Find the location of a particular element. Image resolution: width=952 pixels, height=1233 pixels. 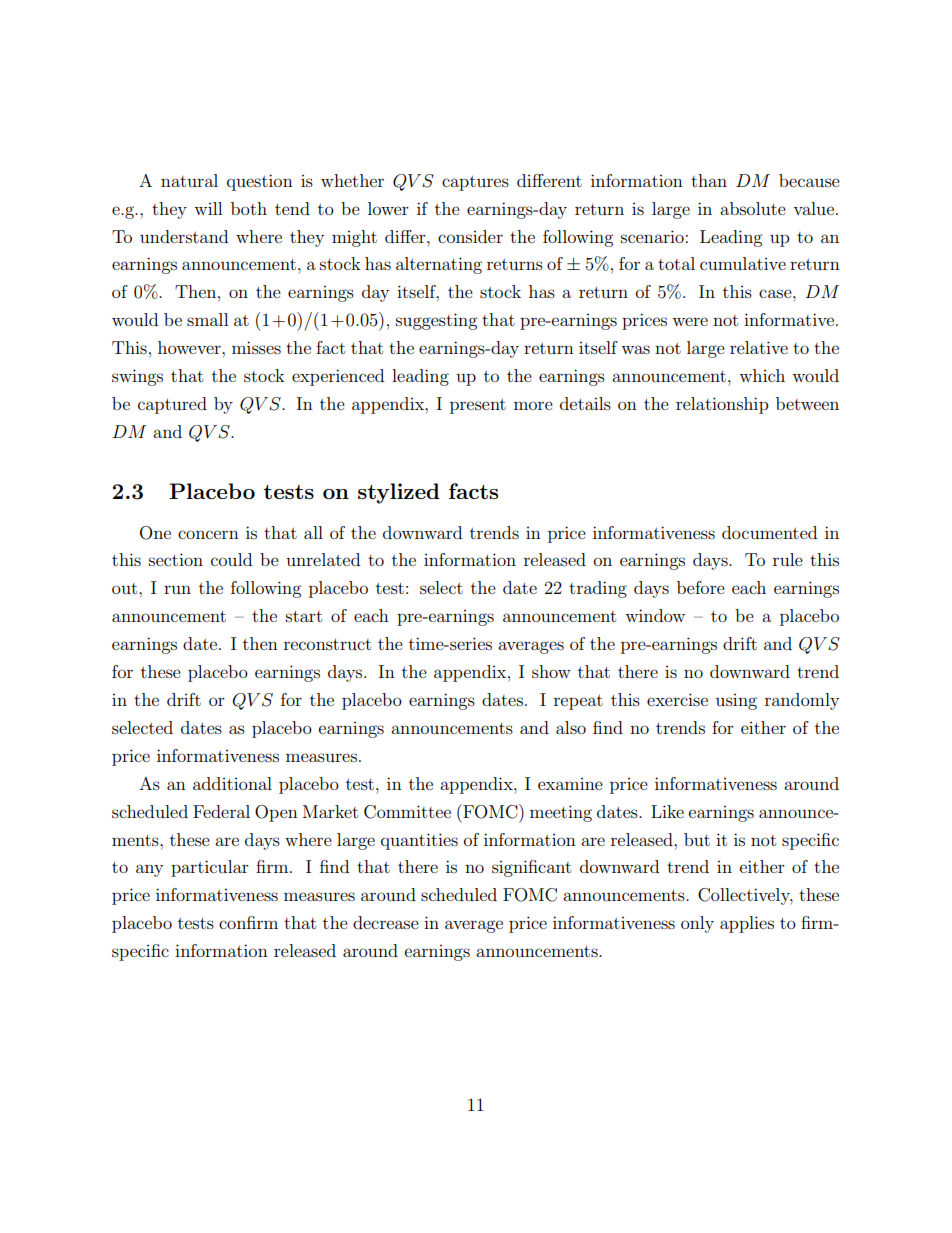

could is located at coordinates (231, 559).
